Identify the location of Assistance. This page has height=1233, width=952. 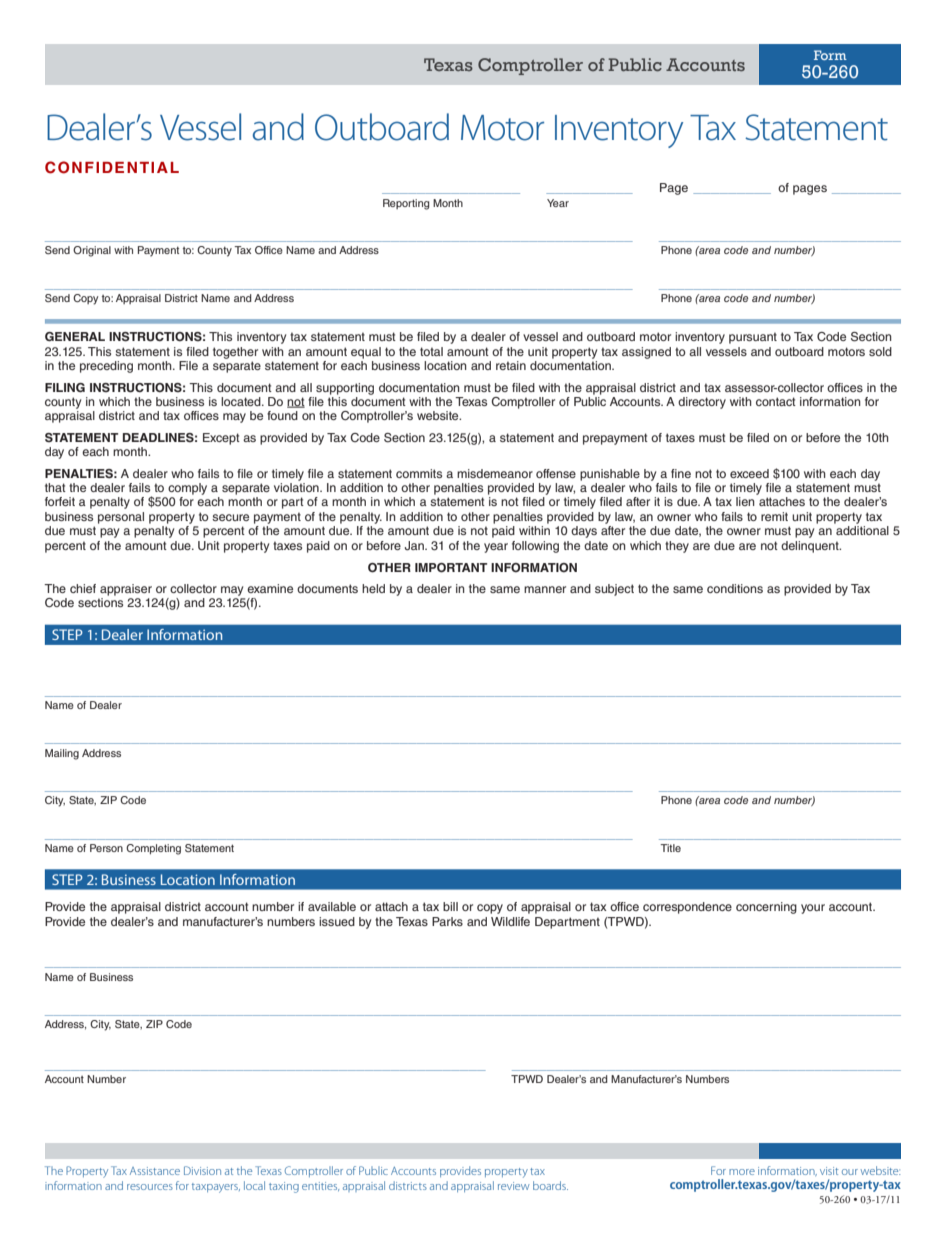
(155, 1171).
